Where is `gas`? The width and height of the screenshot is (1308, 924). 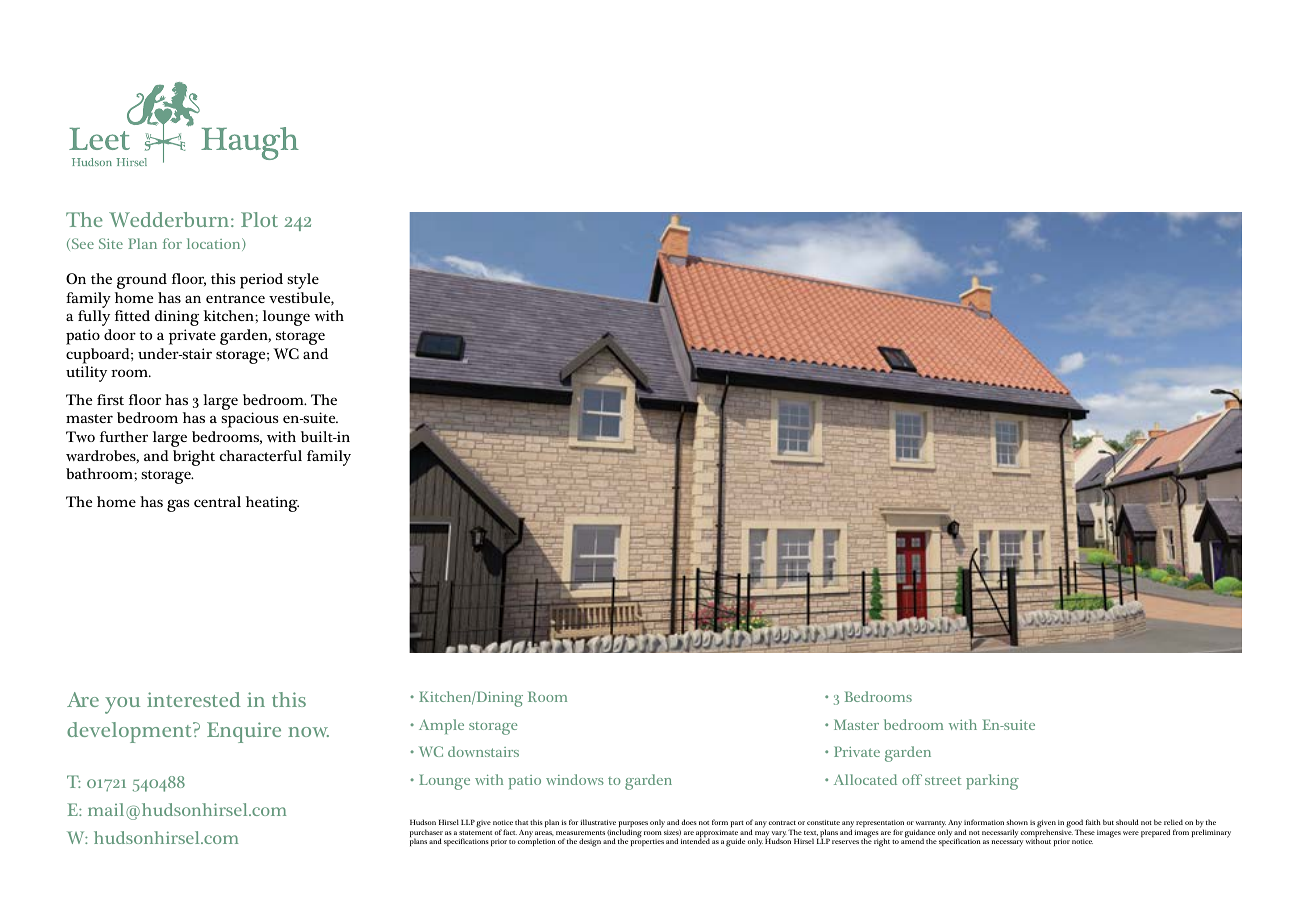
gas is located at coordinates (178, 505).
